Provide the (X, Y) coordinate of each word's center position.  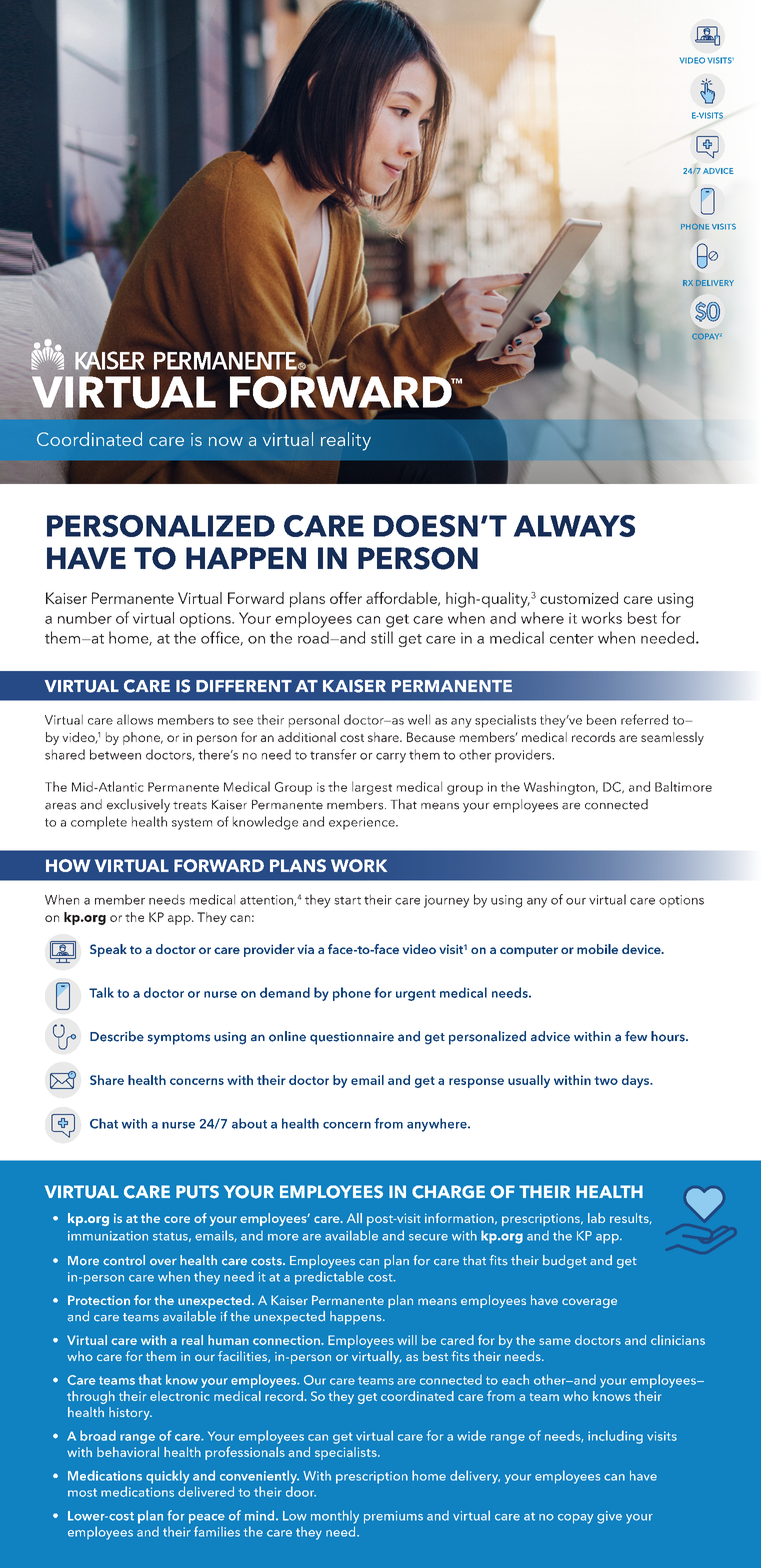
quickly (167, 1477)
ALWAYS (574, 526)
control (124, 1260)
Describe (117, 1036)
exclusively (138, 806)
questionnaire (352, 1038)
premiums (393, 1517)
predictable (329, 1278)
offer (346, 598)
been (601, 719)
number (85, 618)
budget (565, 1261)
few (636, 1036)
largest (372, 788)
